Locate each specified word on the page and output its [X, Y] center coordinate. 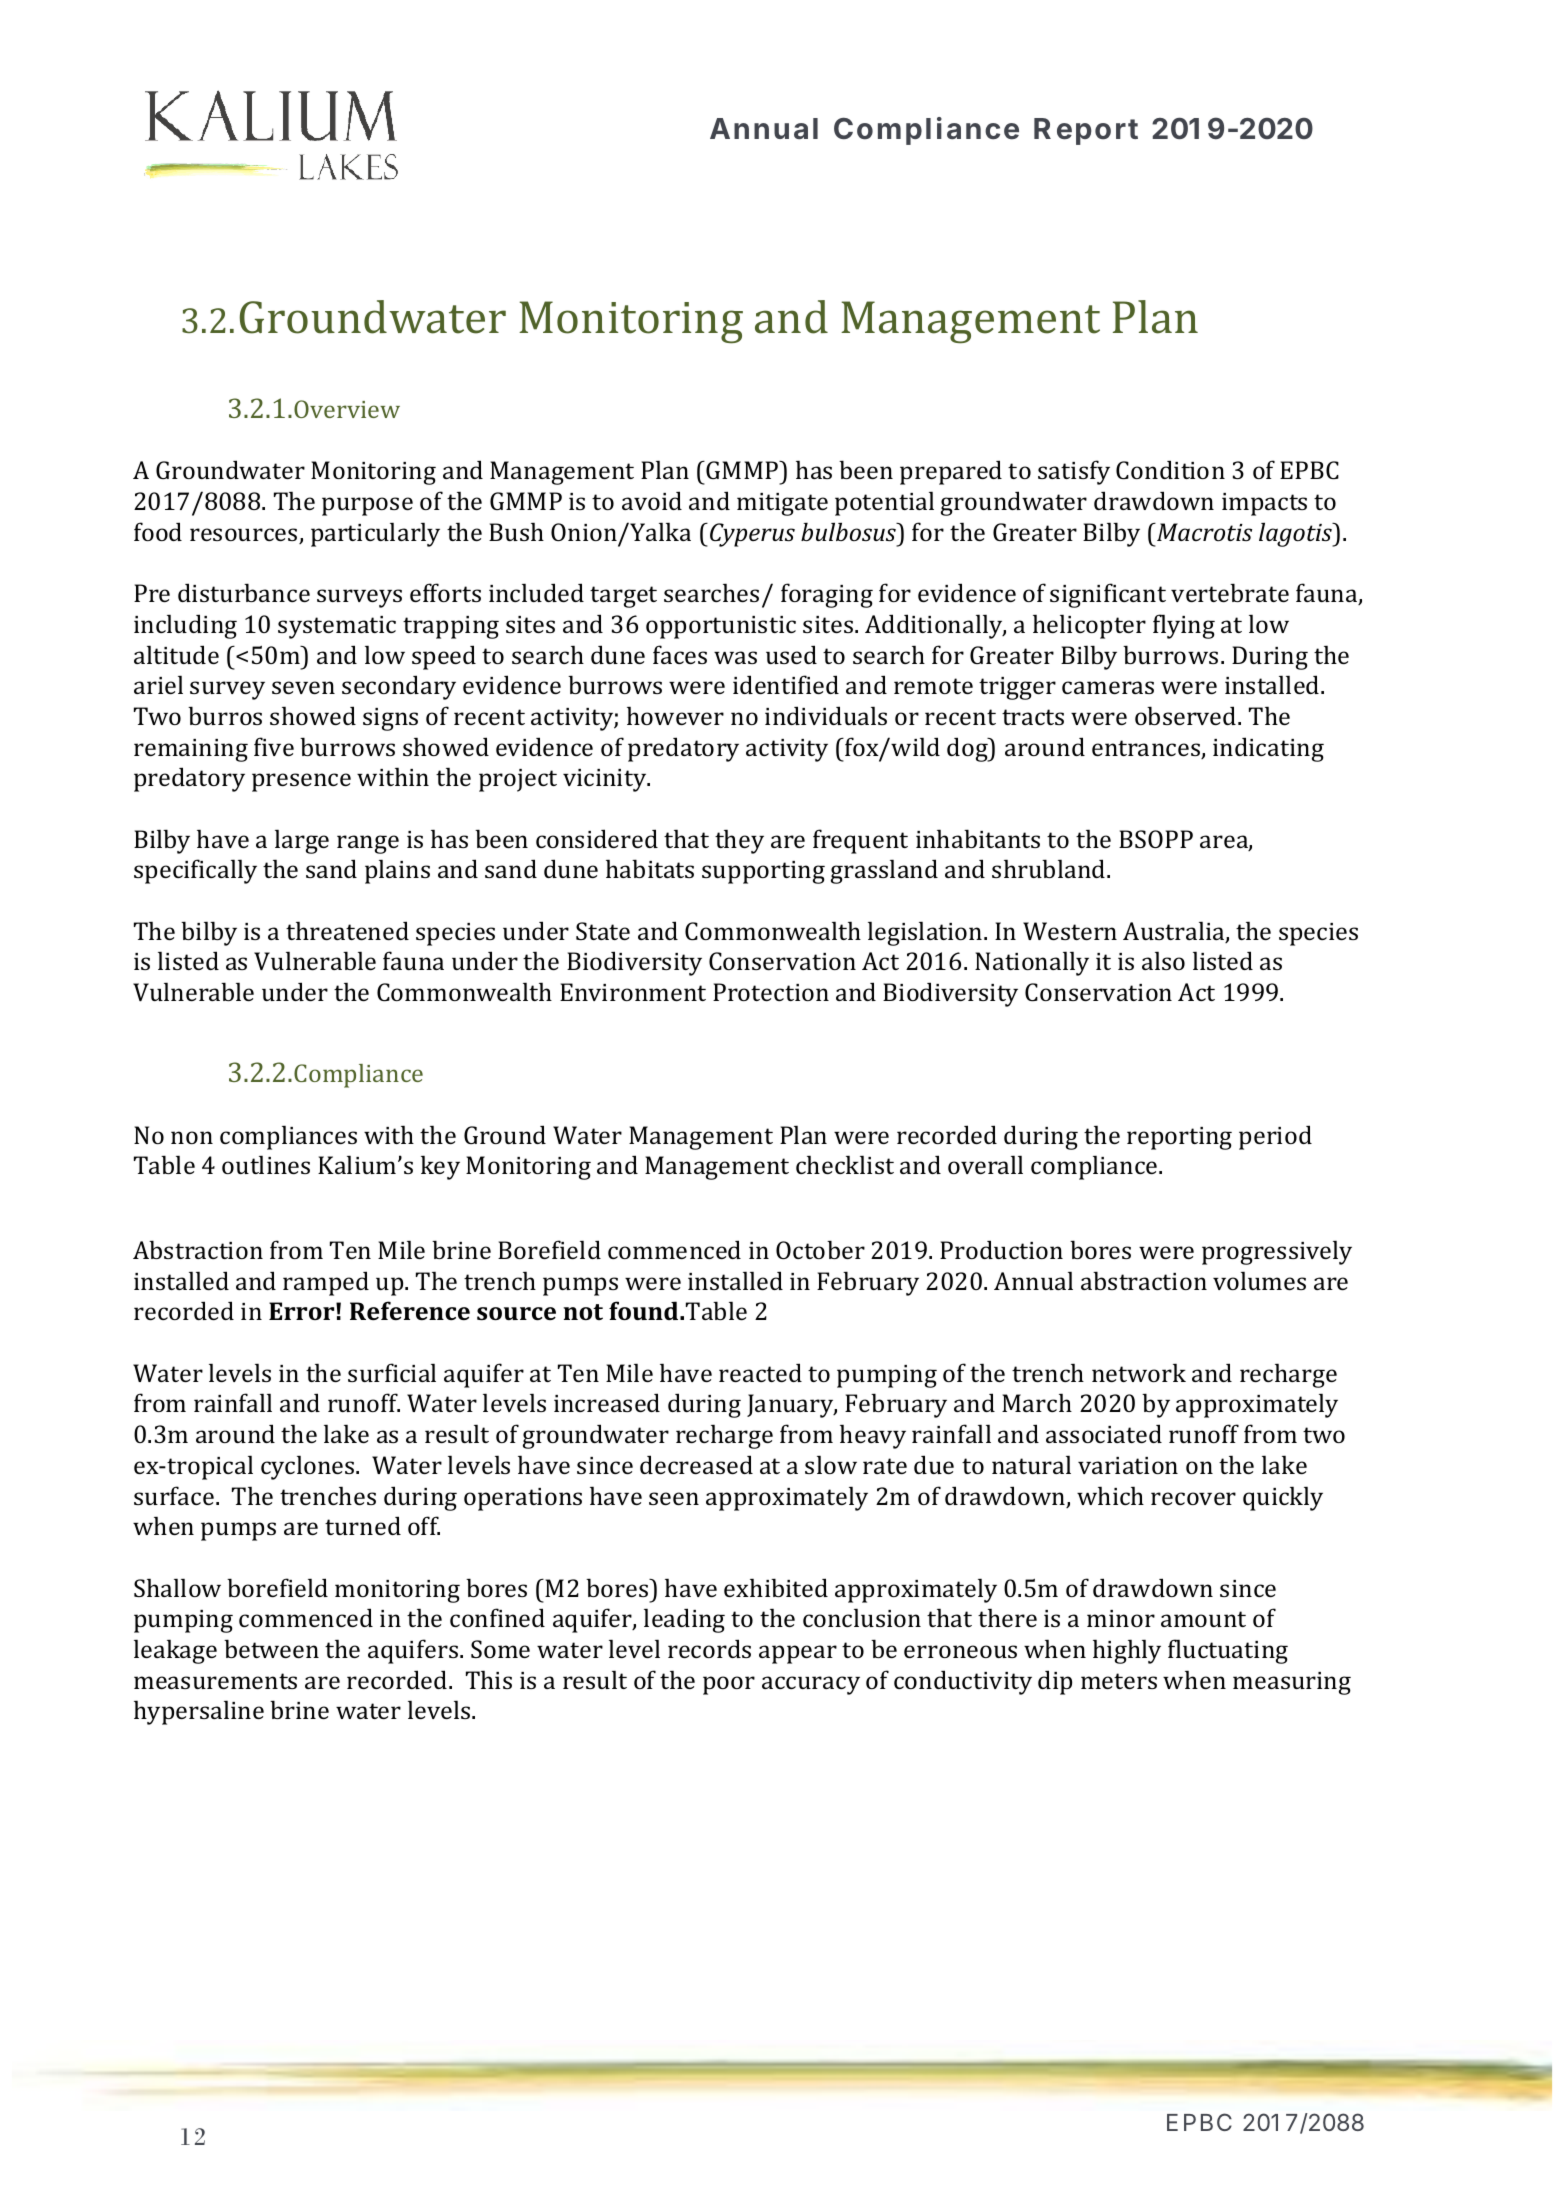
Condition [1170, 470]
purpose [367, 506]
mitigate [782, 504]
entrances [1147, 749]
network [1139, 1372]
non [192, 1137]
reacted [760, 1372]
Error [303, 1311]
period [1275, 1137]
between [271, 1648]
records [709, 1648]
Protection [771, 992]
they [739, 841]
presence [301, 782]
